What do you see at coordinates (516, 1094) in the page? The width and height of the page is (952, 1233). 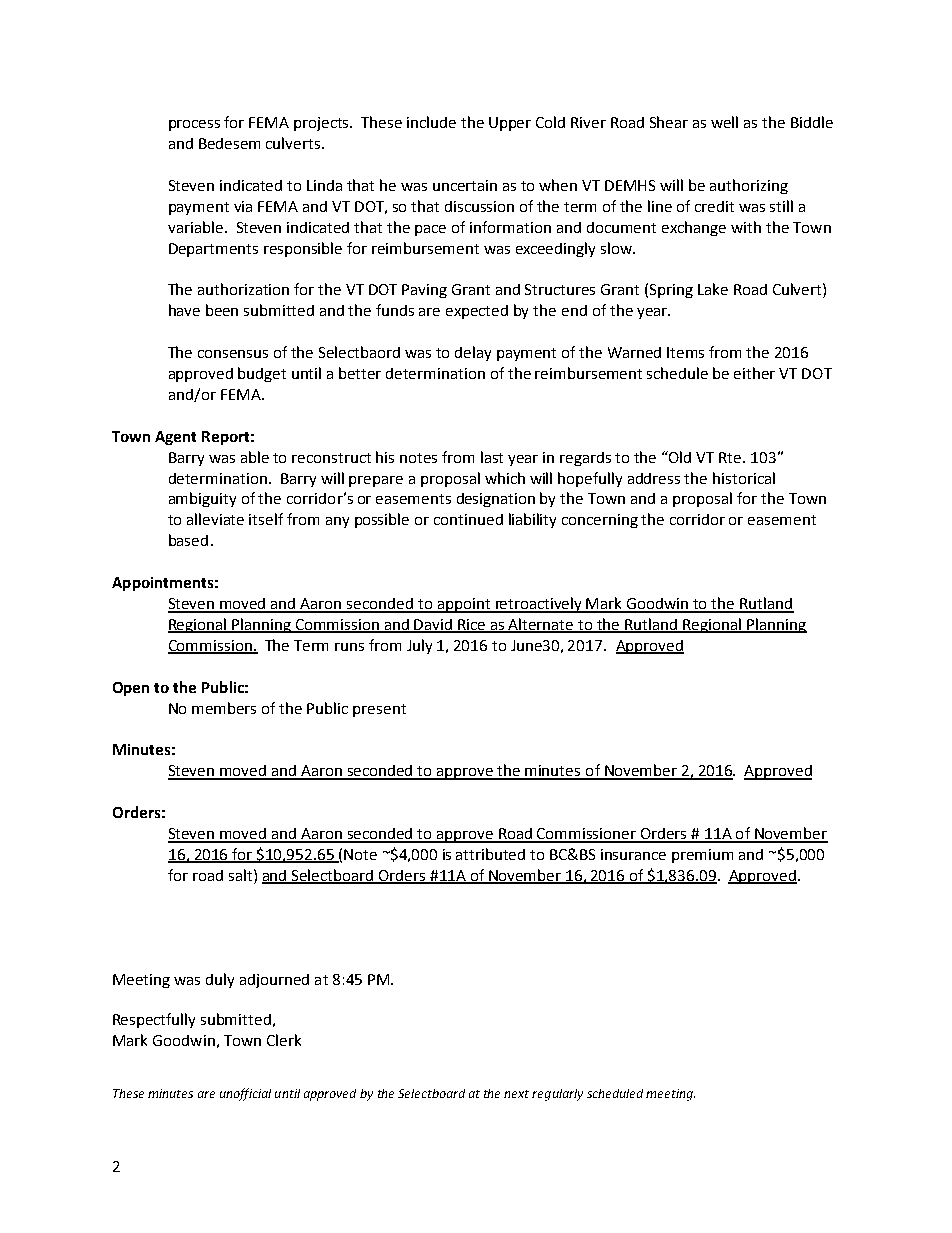 I see `next` at bounding box center [516, 1094].
